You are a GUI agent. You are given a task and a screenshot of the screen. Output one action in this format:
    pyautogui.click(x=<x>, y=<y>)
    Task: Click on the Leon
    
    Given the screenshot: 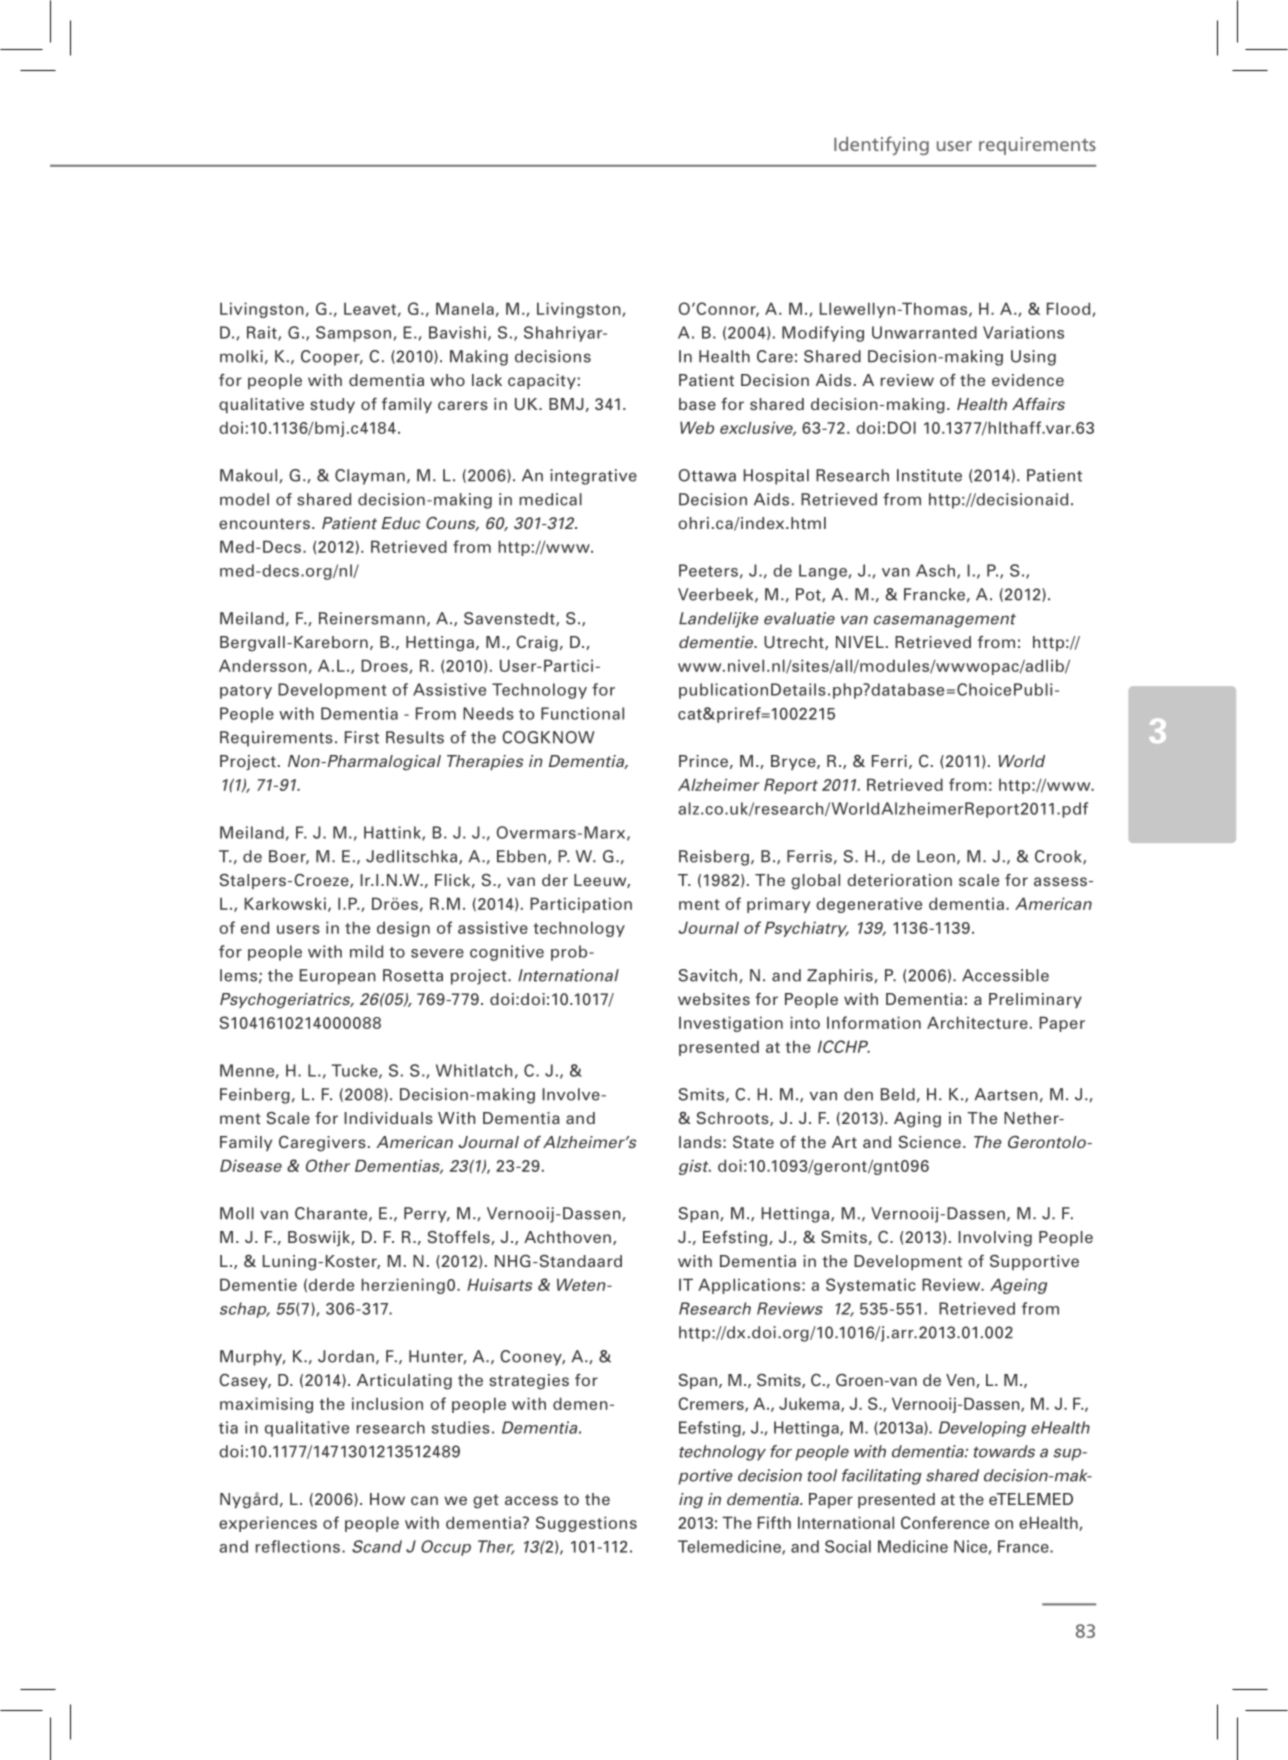 What is the action you would take?
    pyautogui.click(x=936, y=856)
